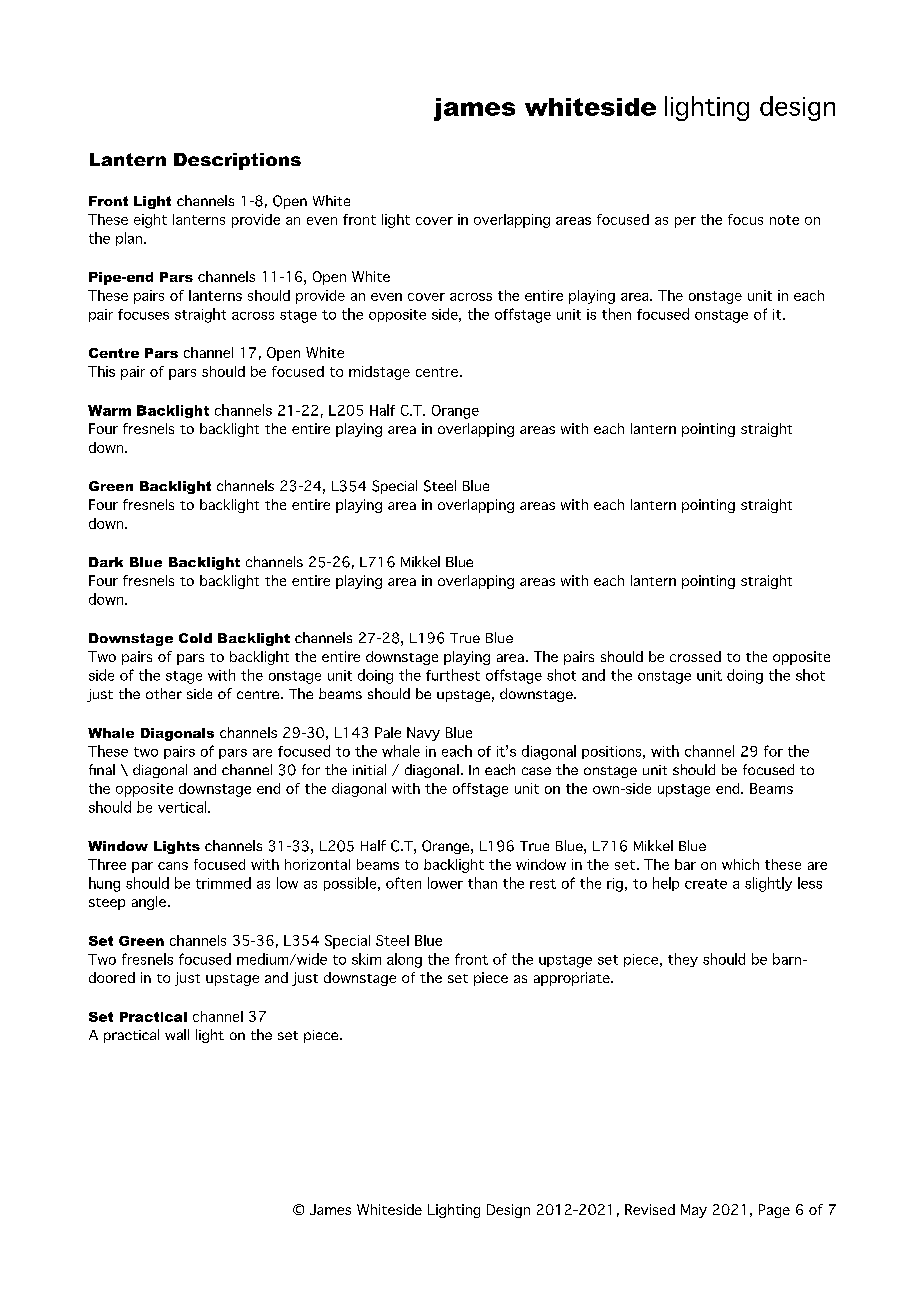  I want to click on per, so click(685, 222).
